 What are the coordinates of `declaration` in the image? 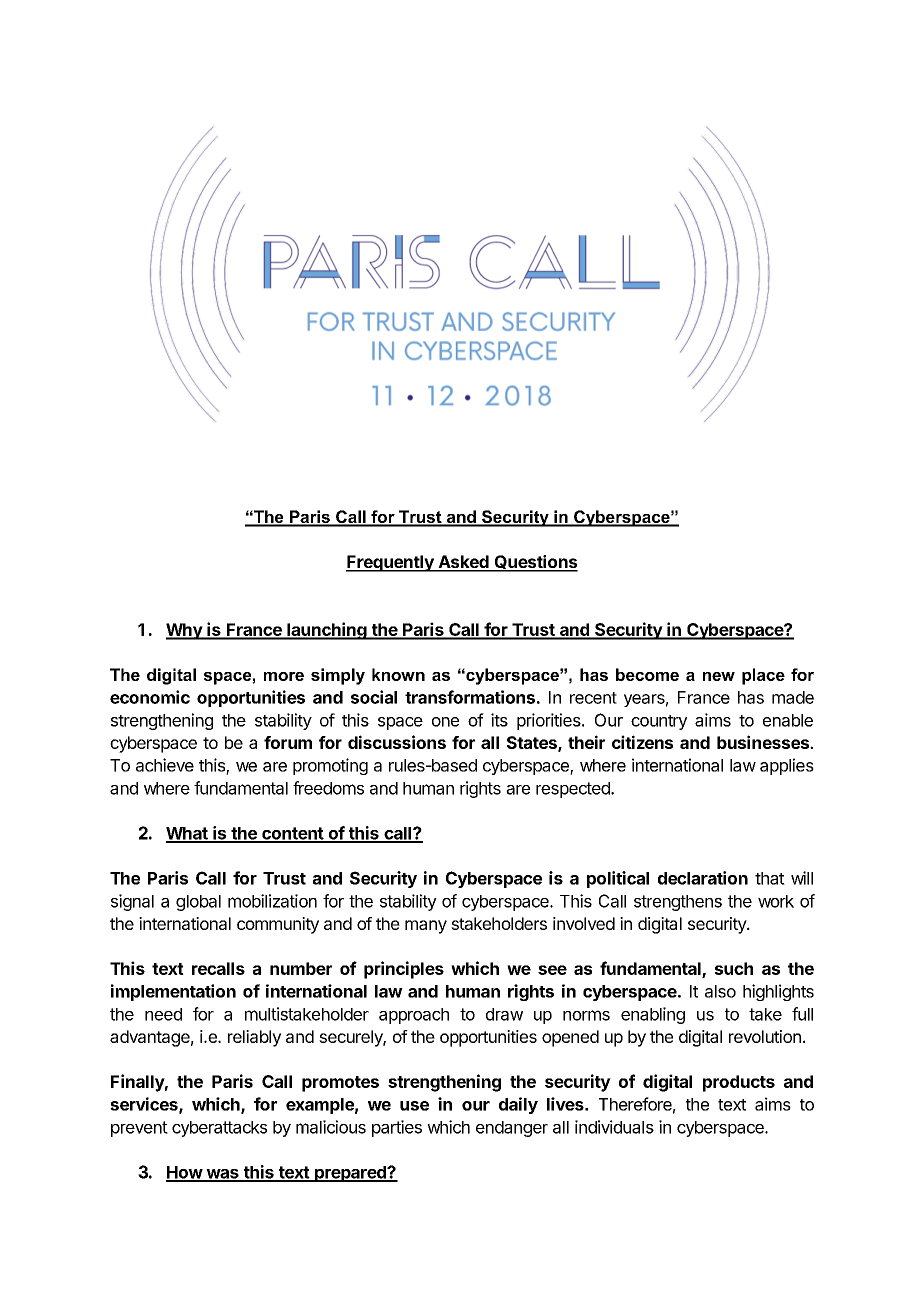 It's located at (703, 878).
